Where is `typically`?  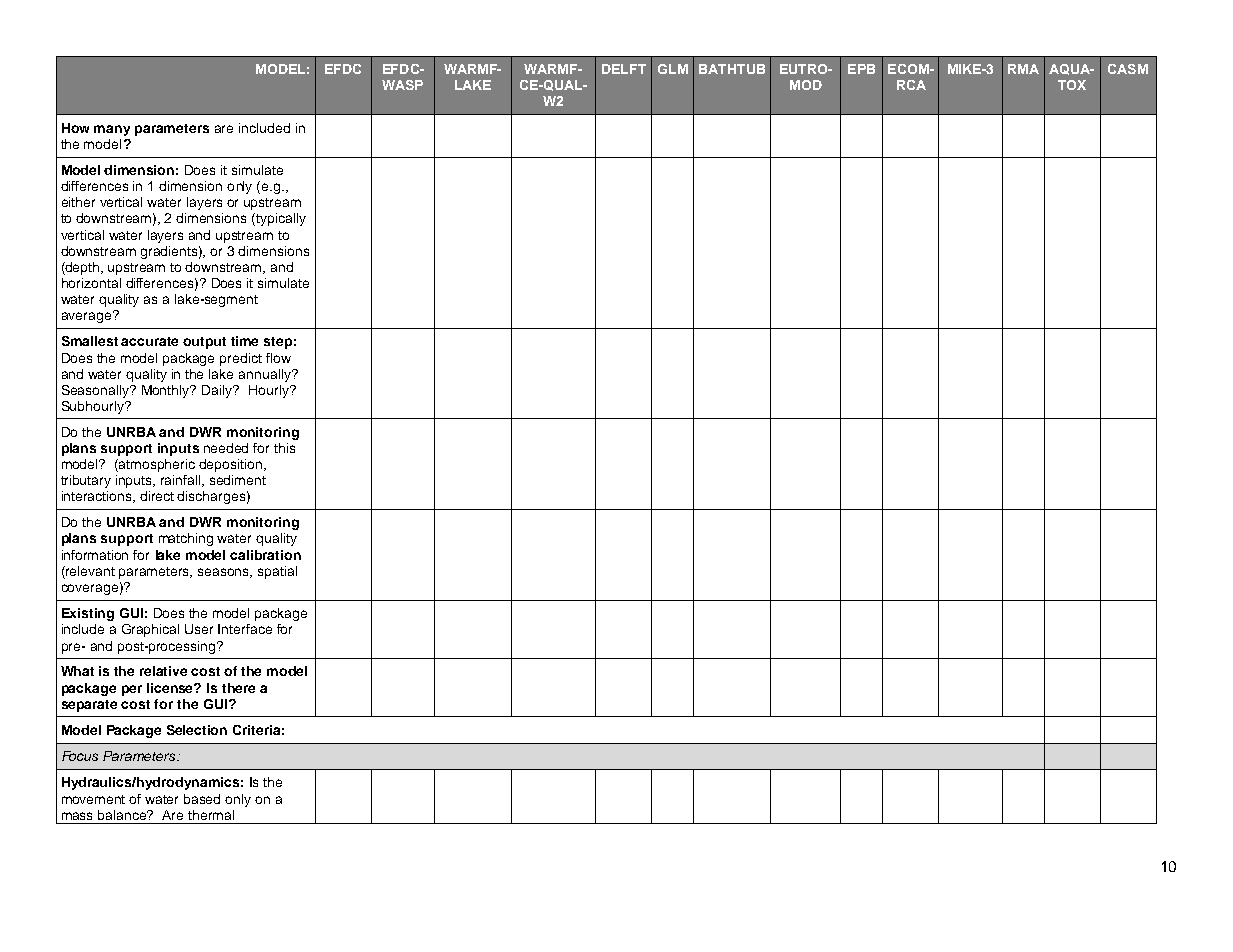 typically is located at coordinates (280, 219).
